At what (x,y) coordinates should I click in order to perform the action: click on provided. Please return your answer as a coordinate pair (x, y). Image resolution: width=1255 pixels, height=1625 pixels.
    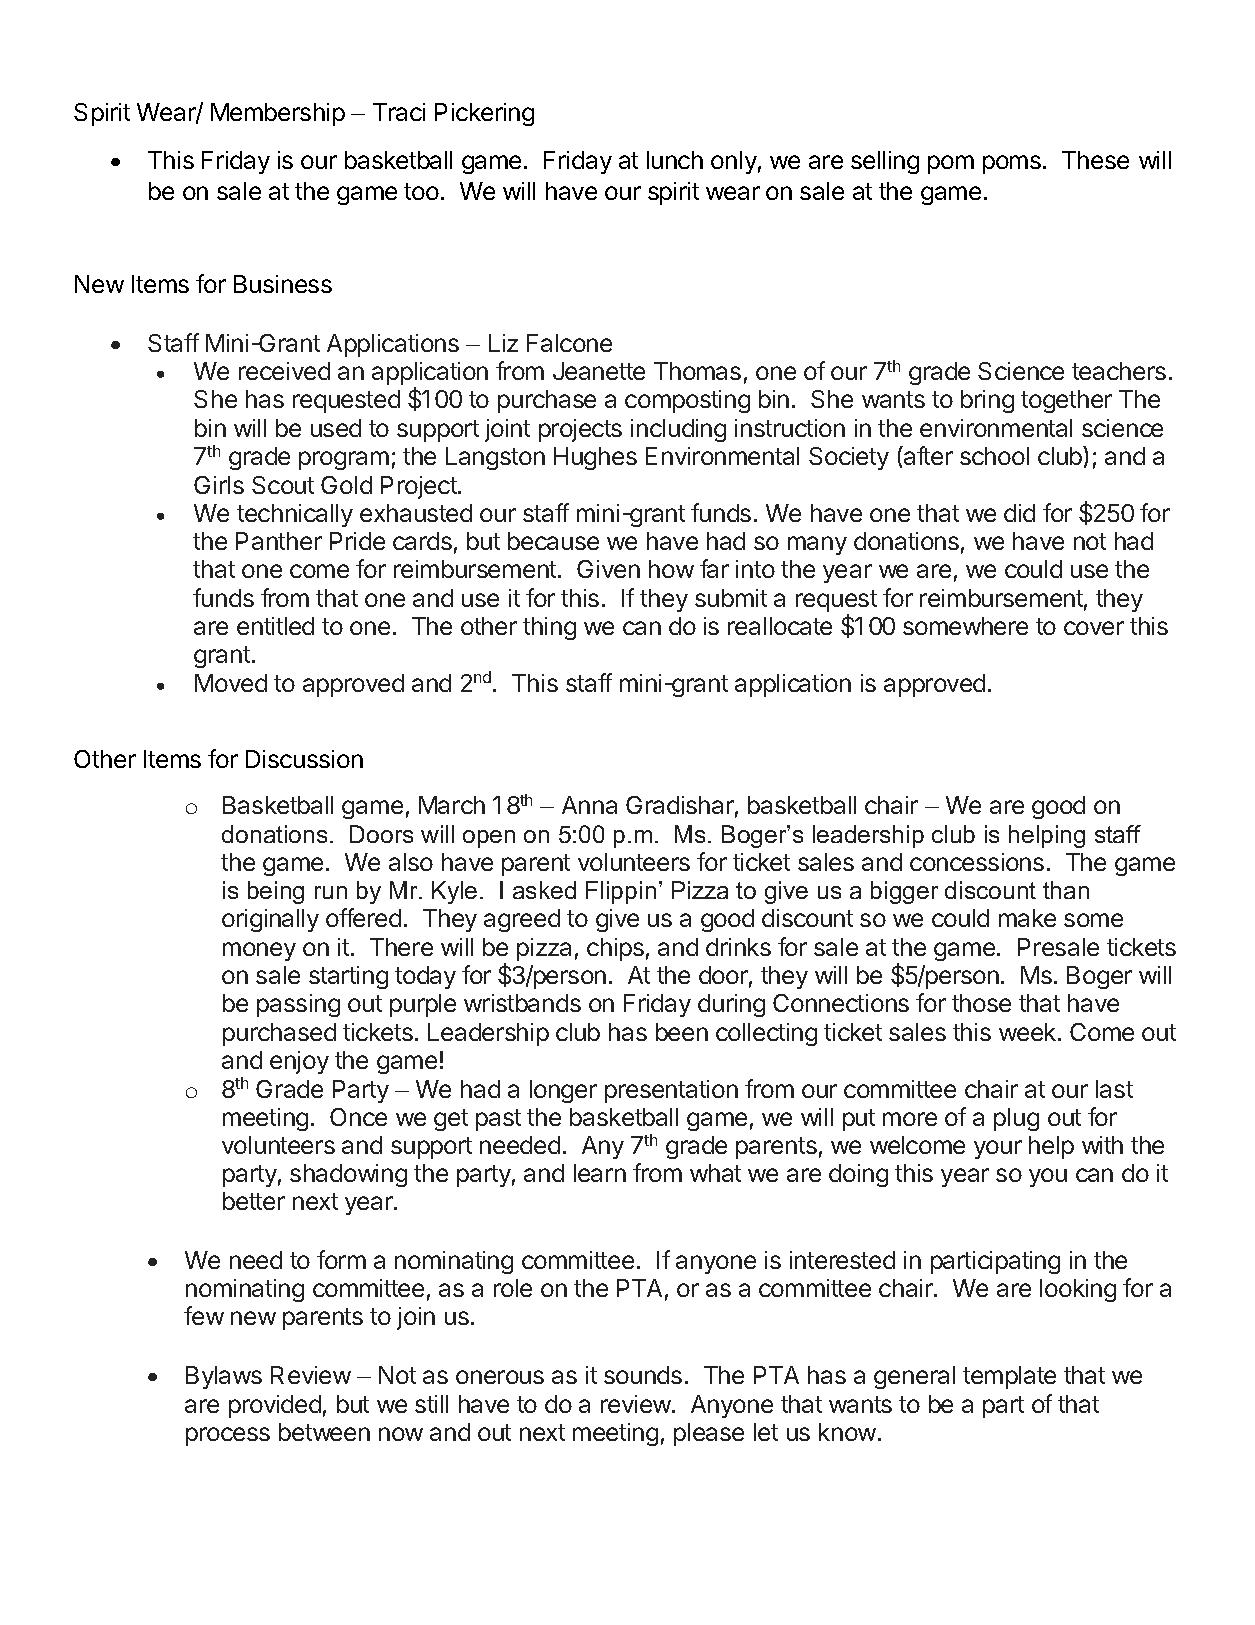
    Looking at the image, I should click on (275, 1406).
